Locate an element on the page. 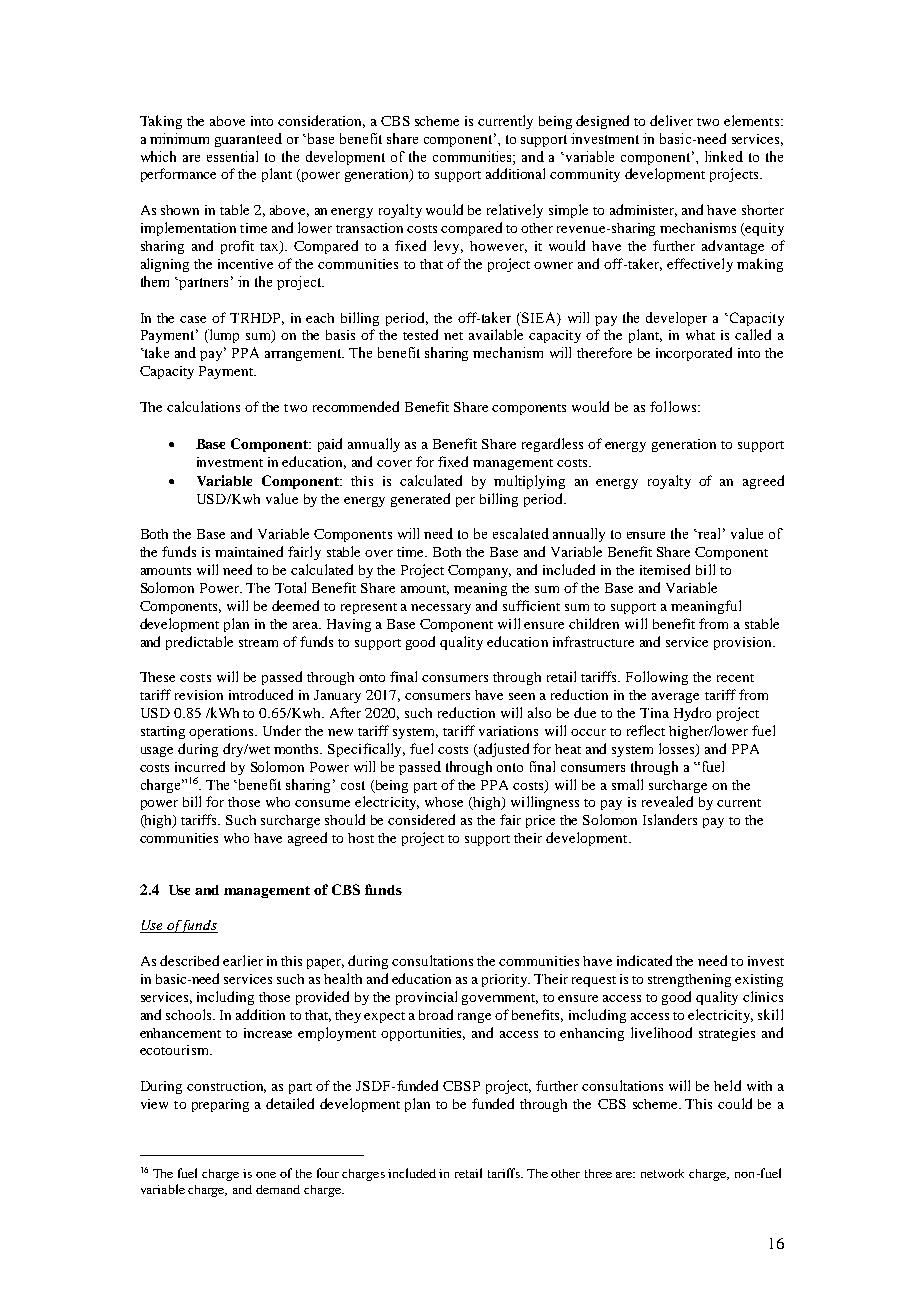 The height and width of the document is (1309, 924). whose is located at coordinates (444, 802).
